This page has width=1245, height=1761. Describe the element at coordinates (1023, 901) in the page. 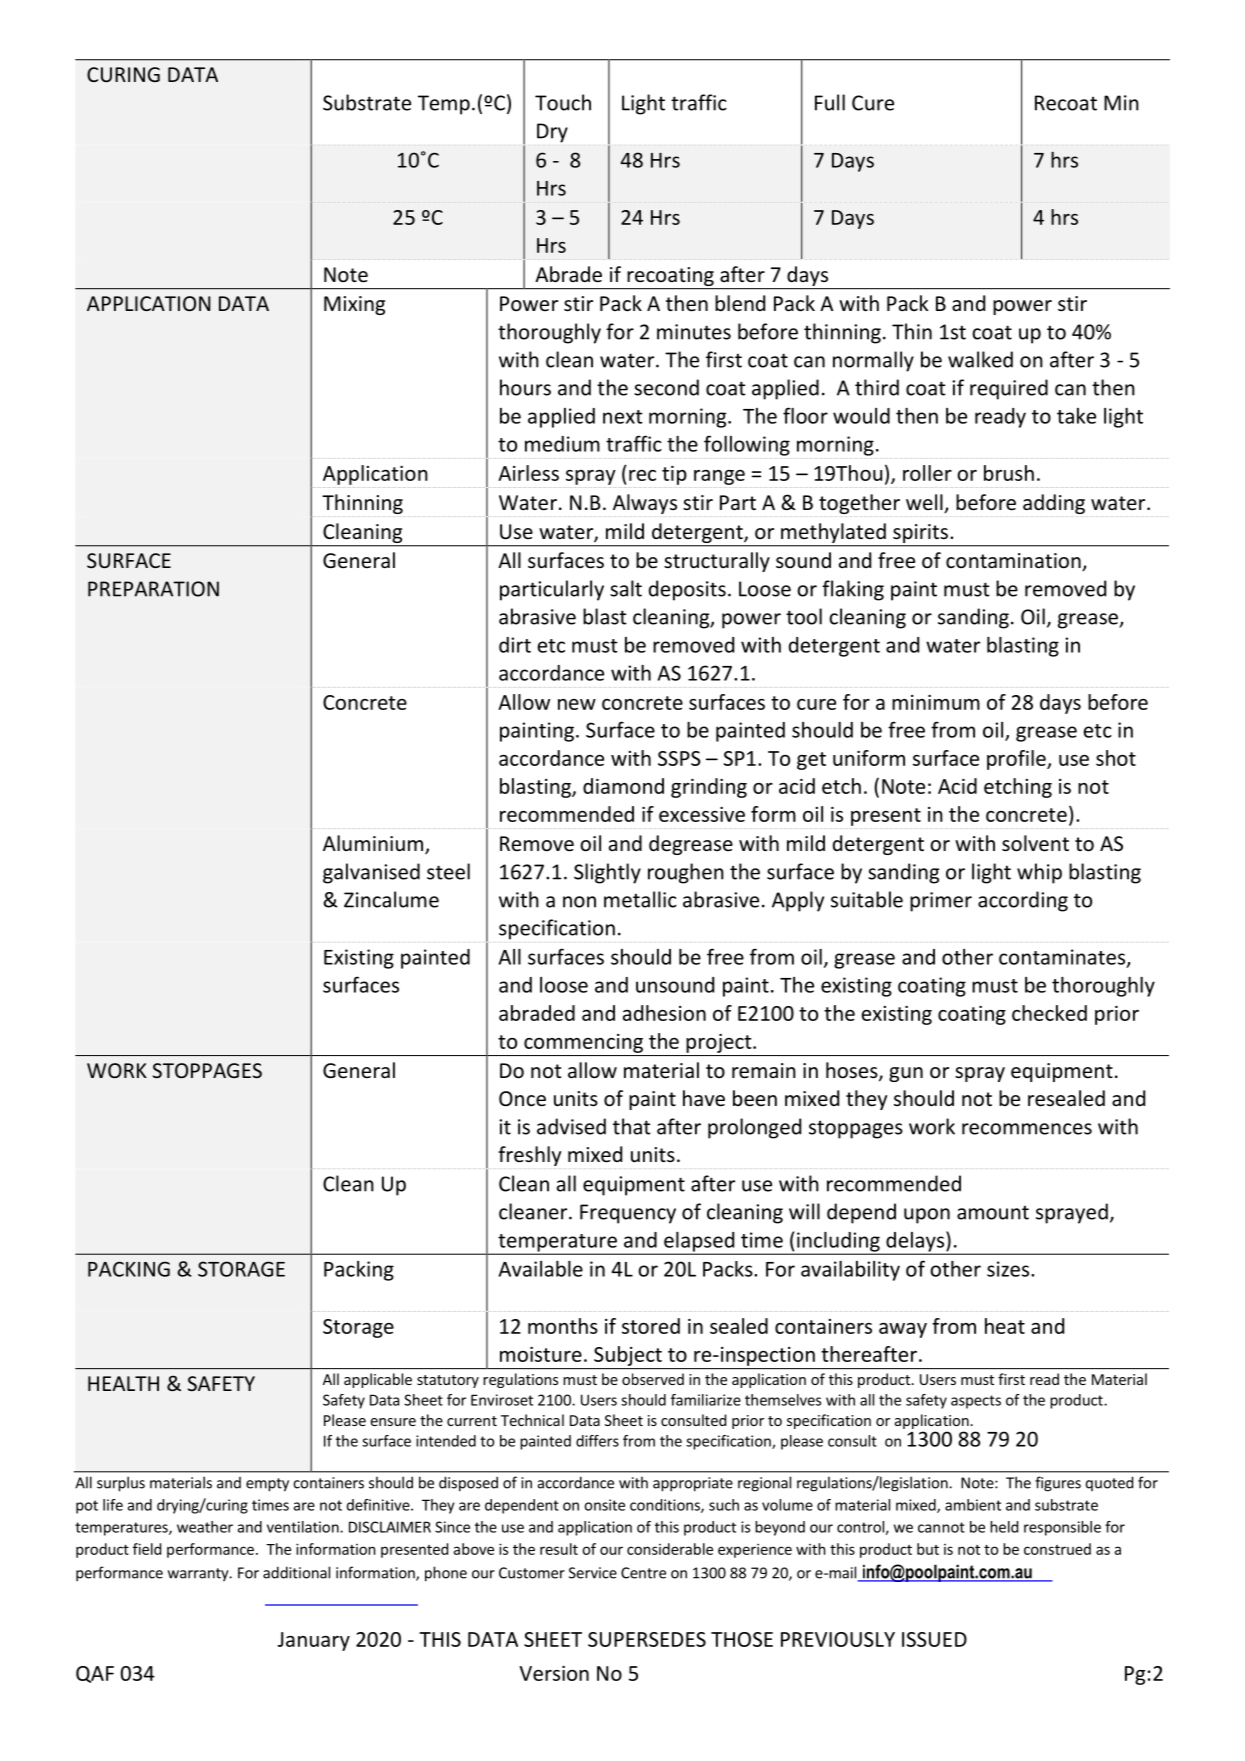

I see `according` at that location.
